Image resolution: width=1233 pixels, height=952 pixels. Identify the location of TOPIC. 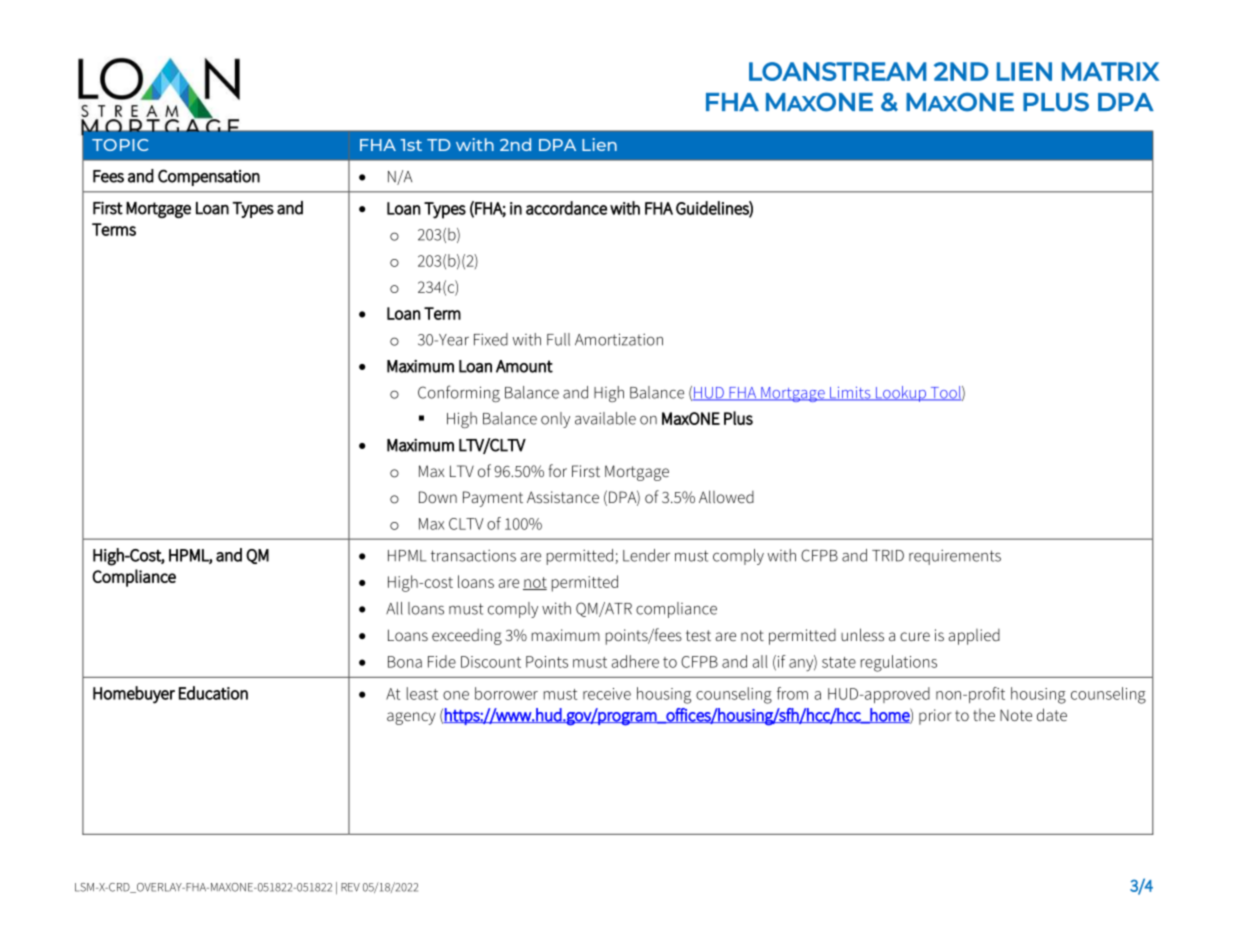
(120, 145).
